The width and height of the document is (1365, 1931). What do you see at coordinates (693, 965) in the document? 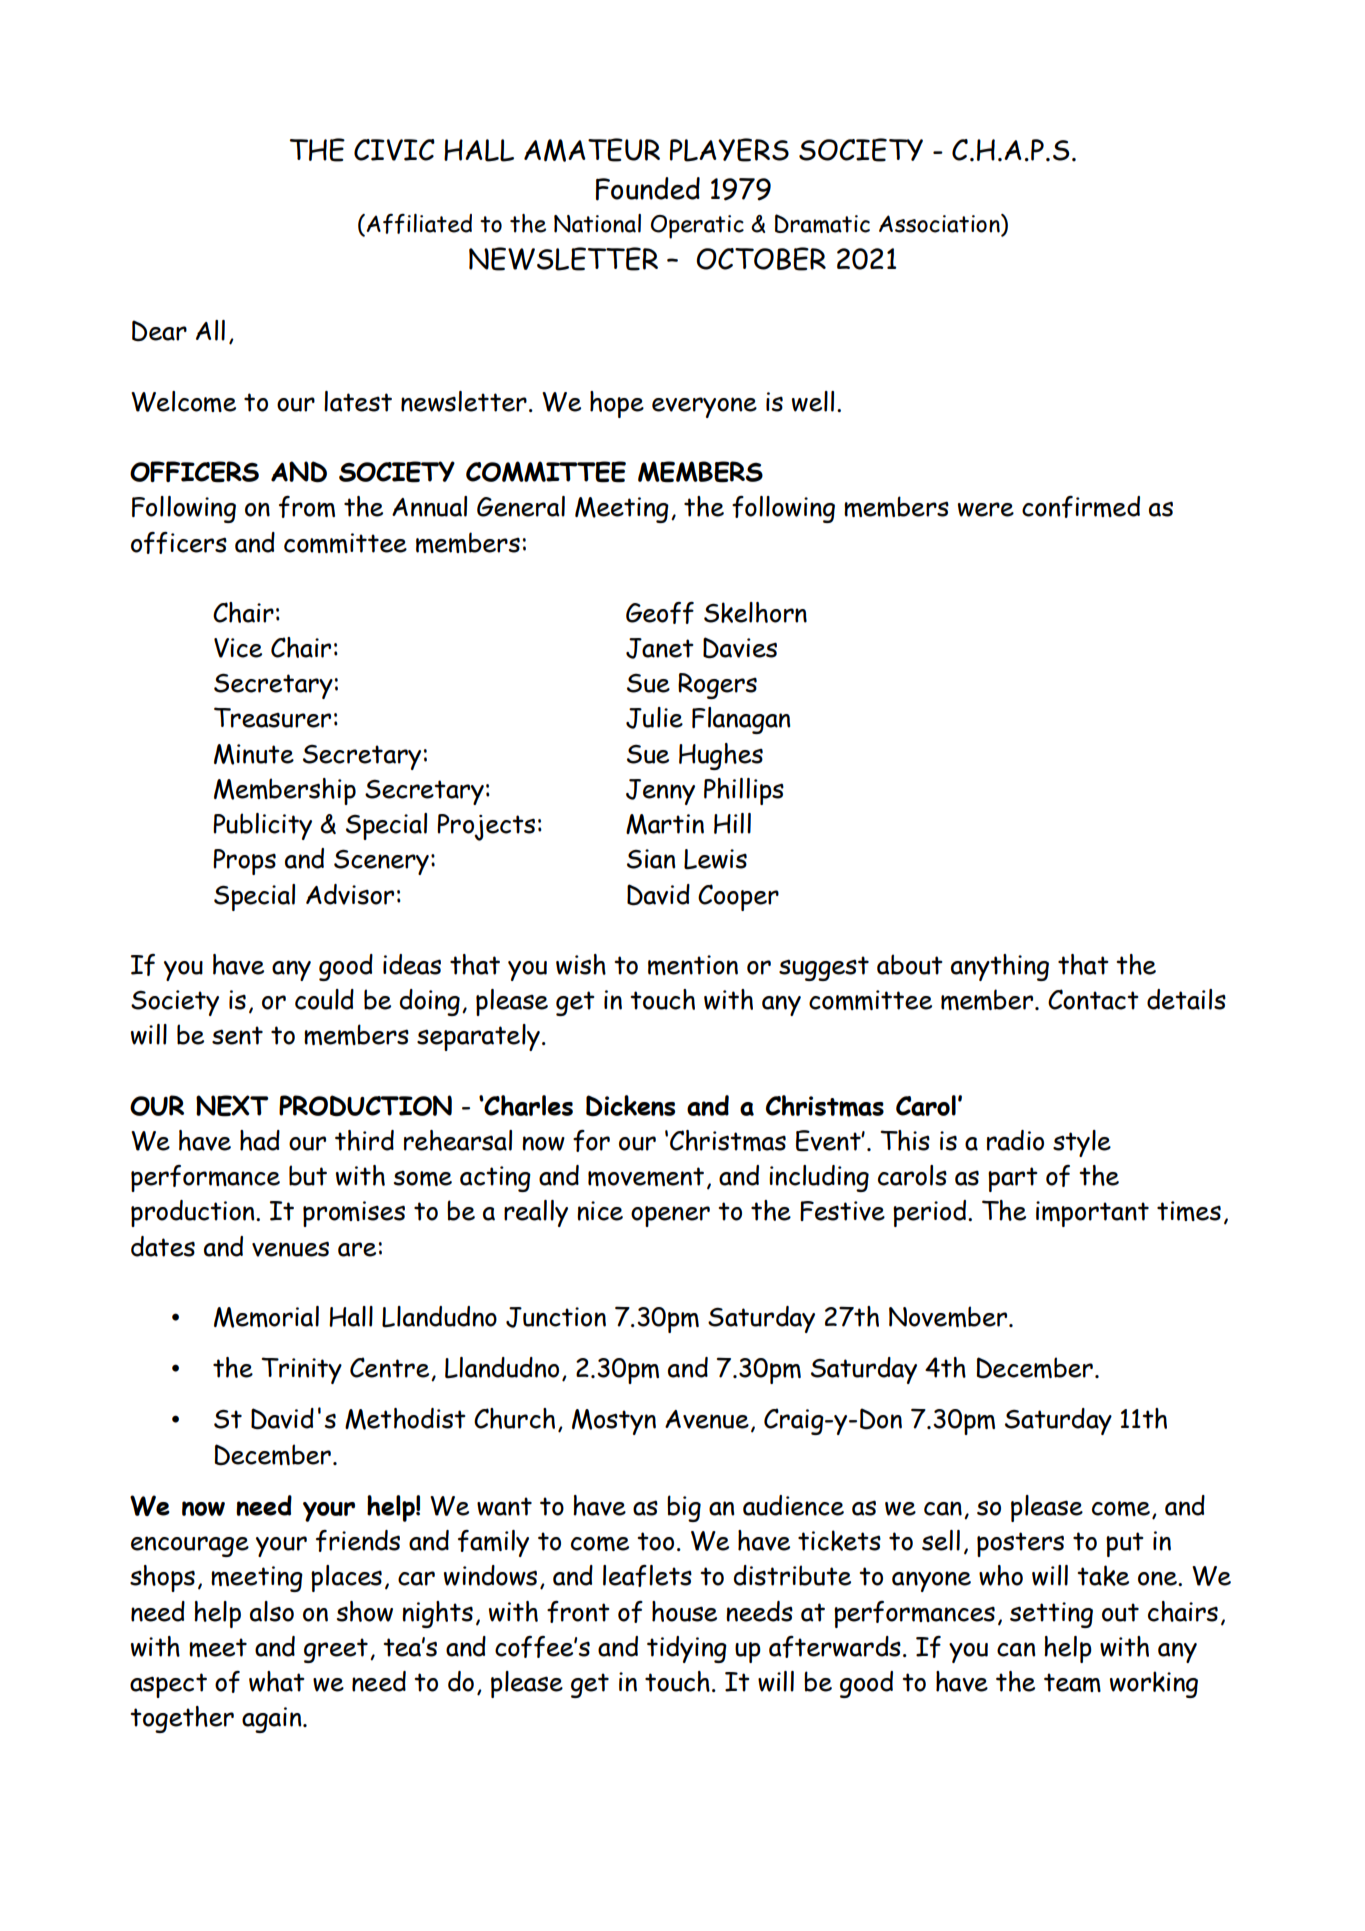
I see `mention` at bounding box center [693, 965].
